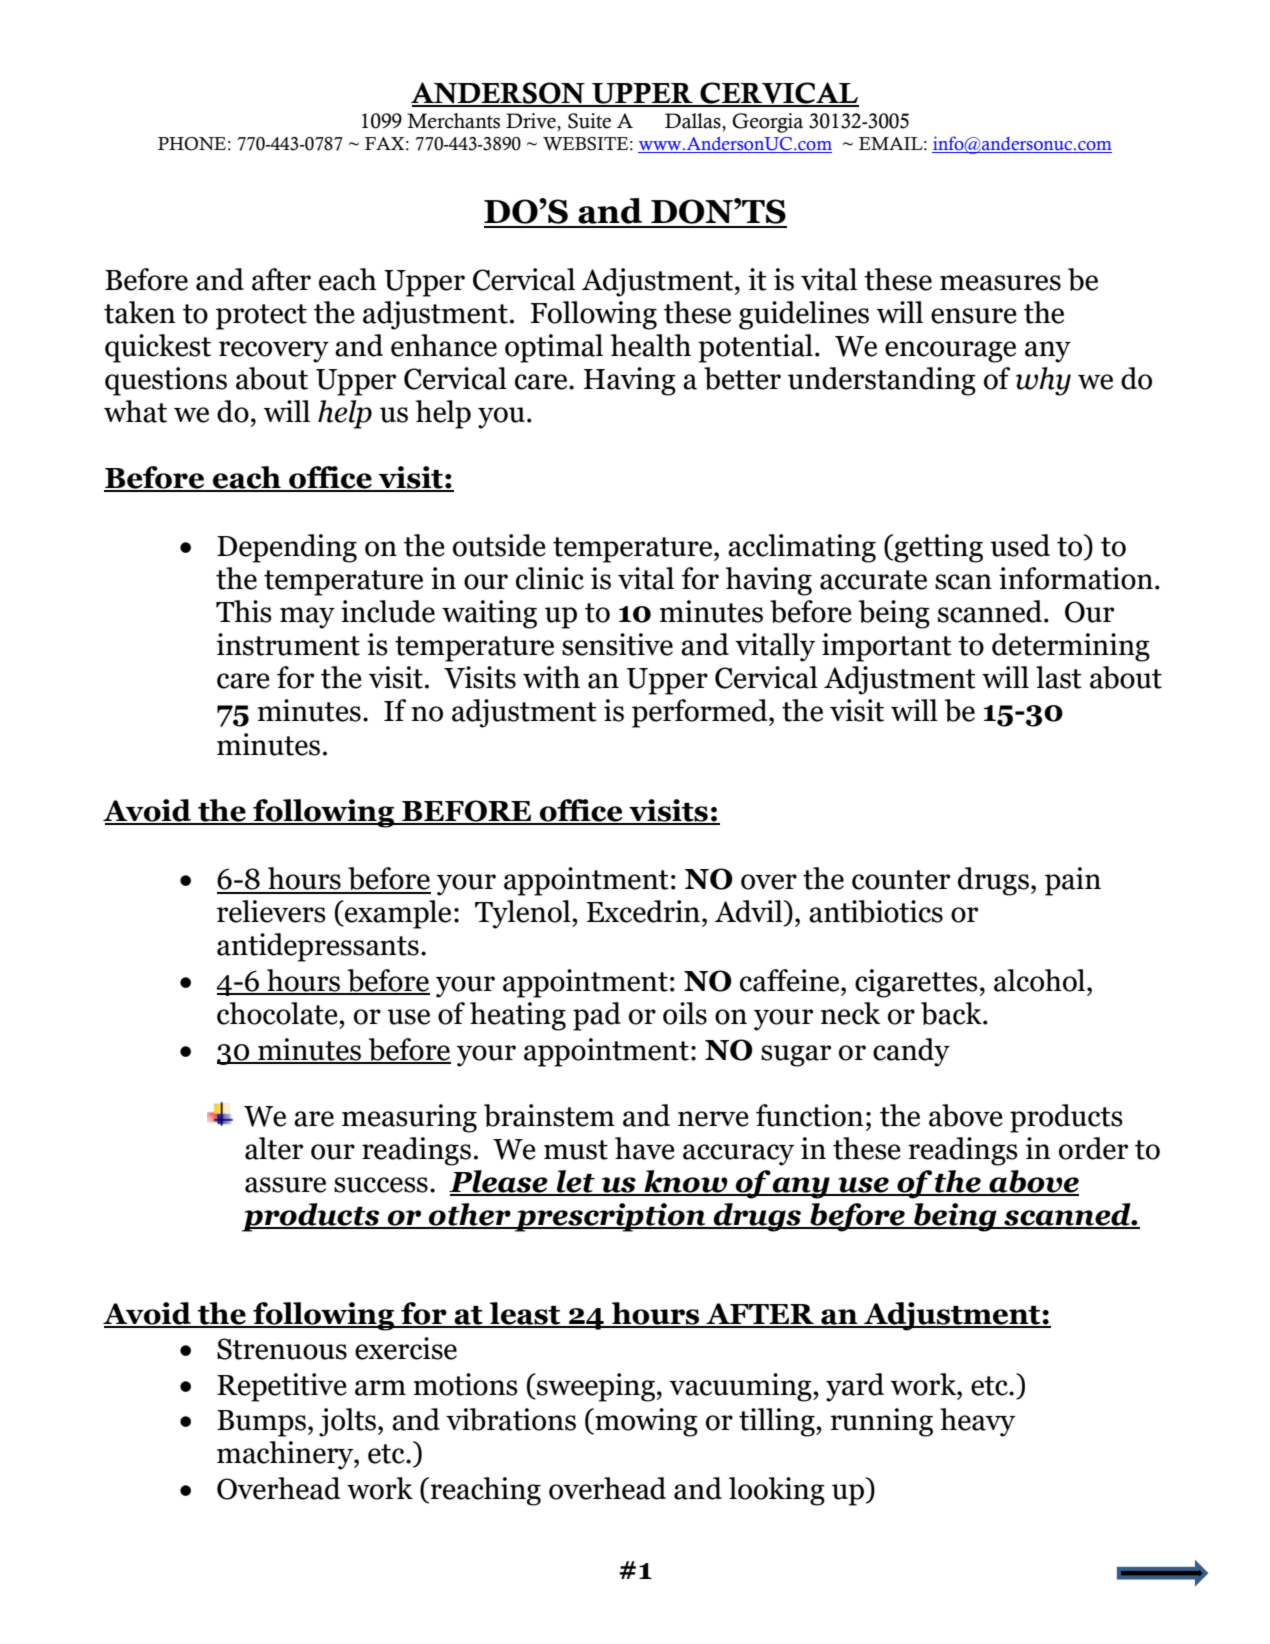 The width and height of the image is (1270, 1644). Describe the element at coordinates (977, 1422) in the image. I see `heavy` at that location.
